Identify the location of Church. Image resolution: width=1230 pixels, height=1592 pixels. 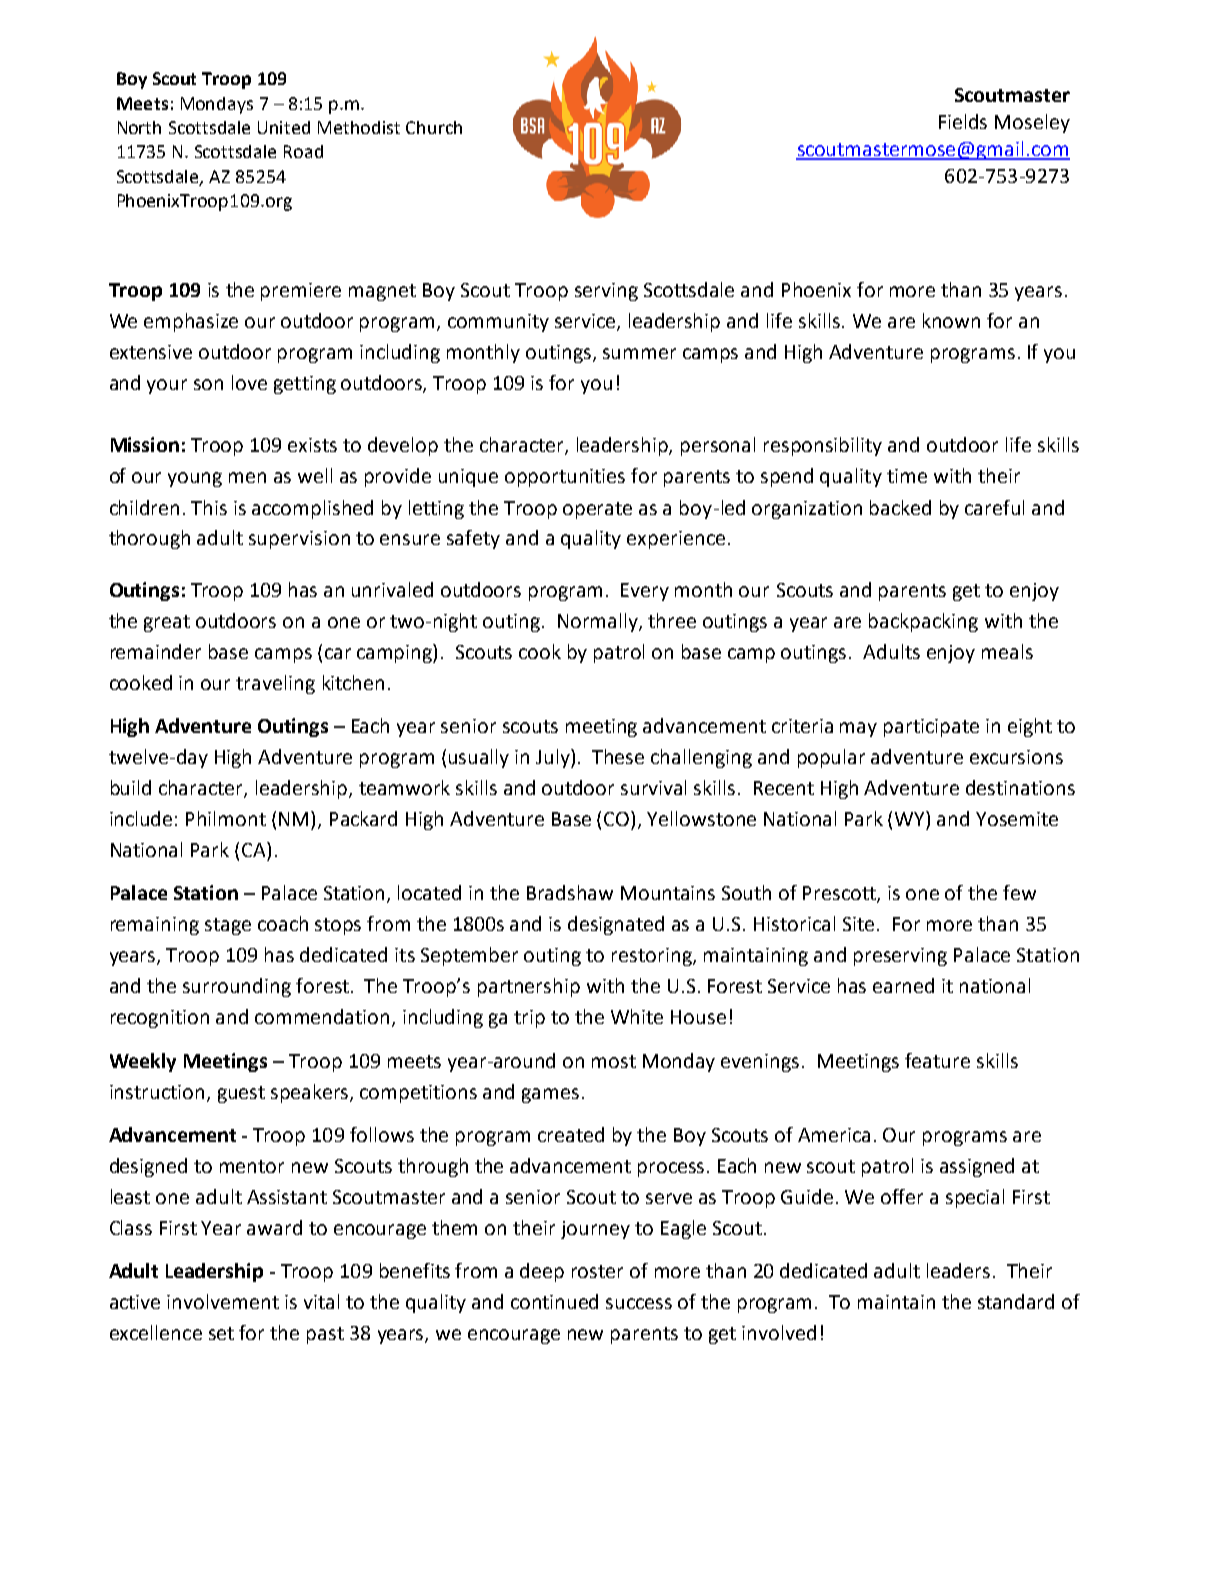
(434, 127).
